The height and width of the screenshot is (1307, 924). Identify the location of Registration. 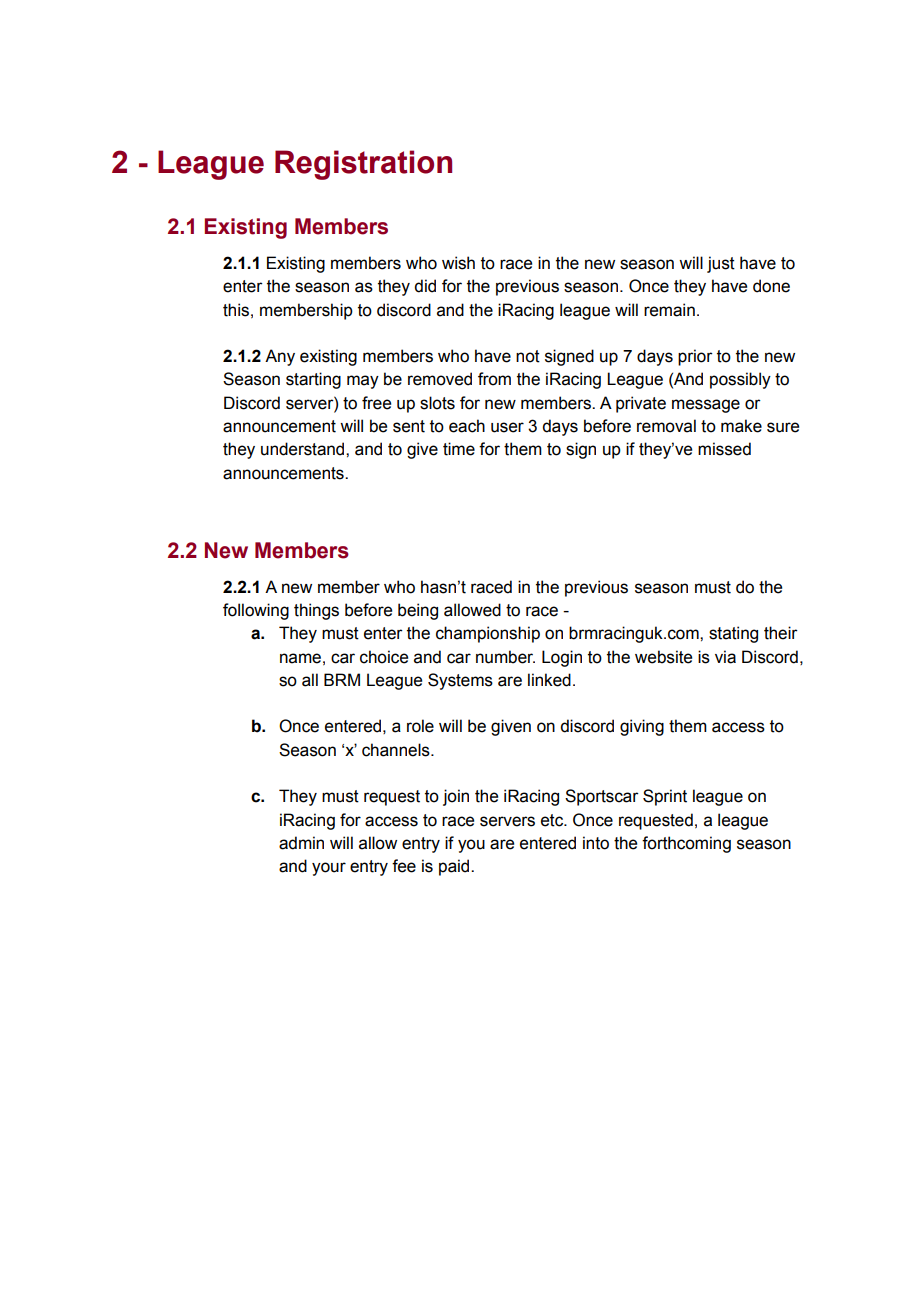
(363, 165).
